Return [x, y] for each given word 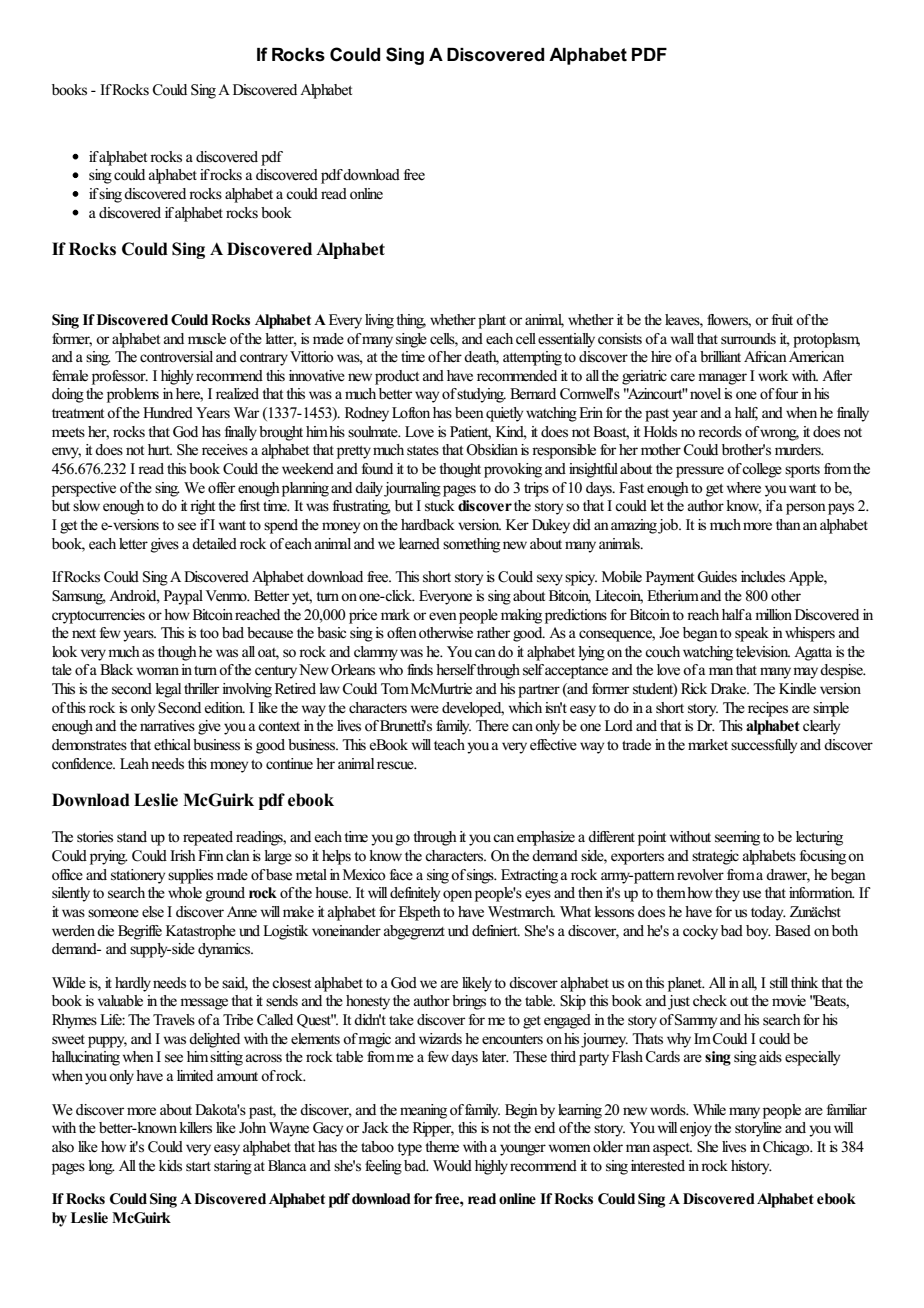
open [457, 896]
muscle [207, 339]
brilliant [720, 356]
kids [170, 1166]
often [402, 633]
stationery [138, 876]
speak [752, 634]
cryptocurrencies [98, 616]
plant [492, 321]
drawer [788, 875]
